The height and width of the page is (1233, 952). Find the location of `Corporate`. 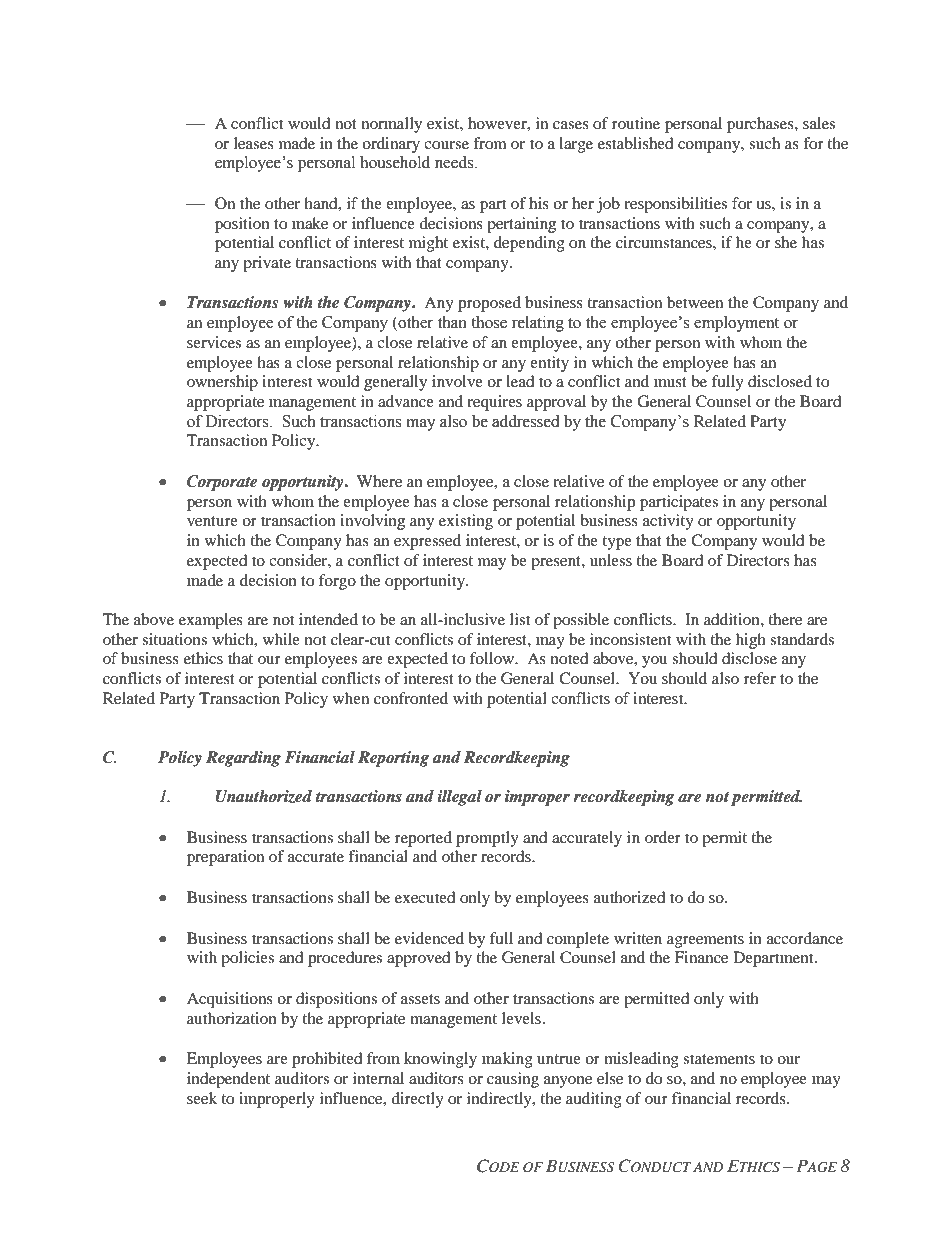

Corporate is located at coordinates (222, 483).
